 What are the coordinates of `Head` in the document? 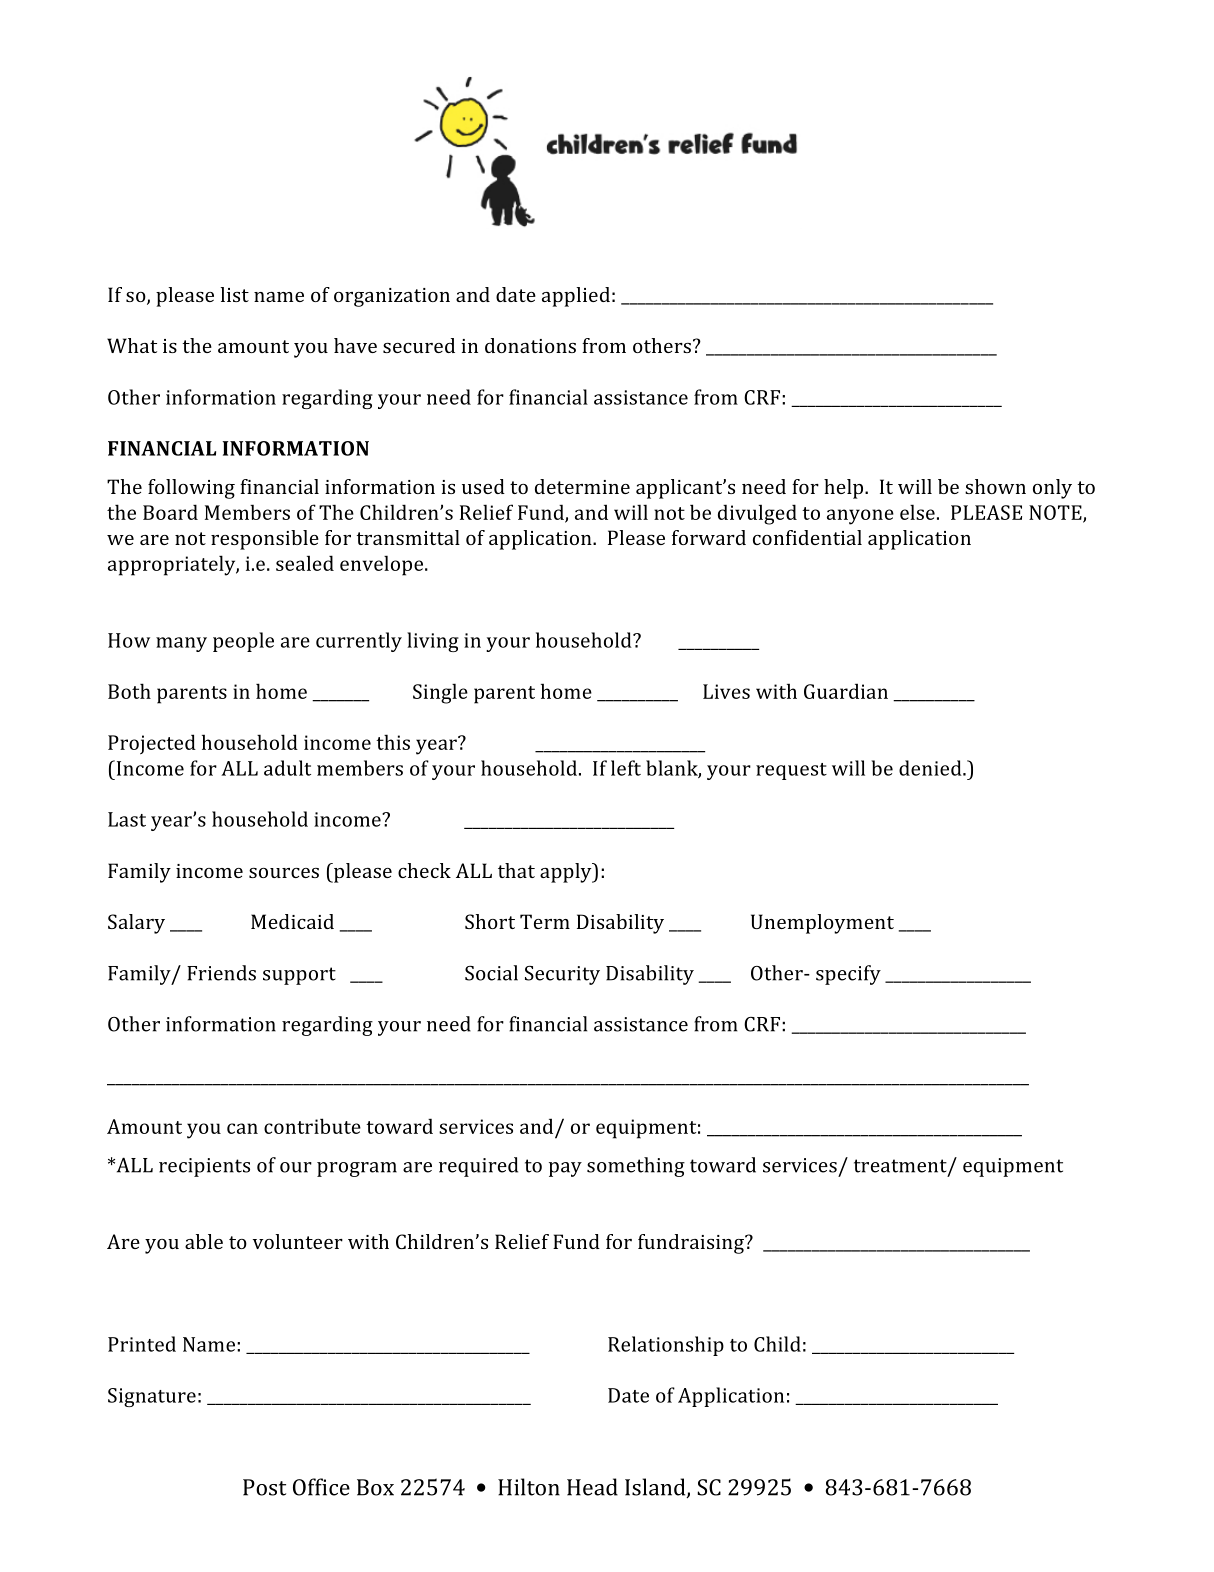 It's located at (592, 1487).
